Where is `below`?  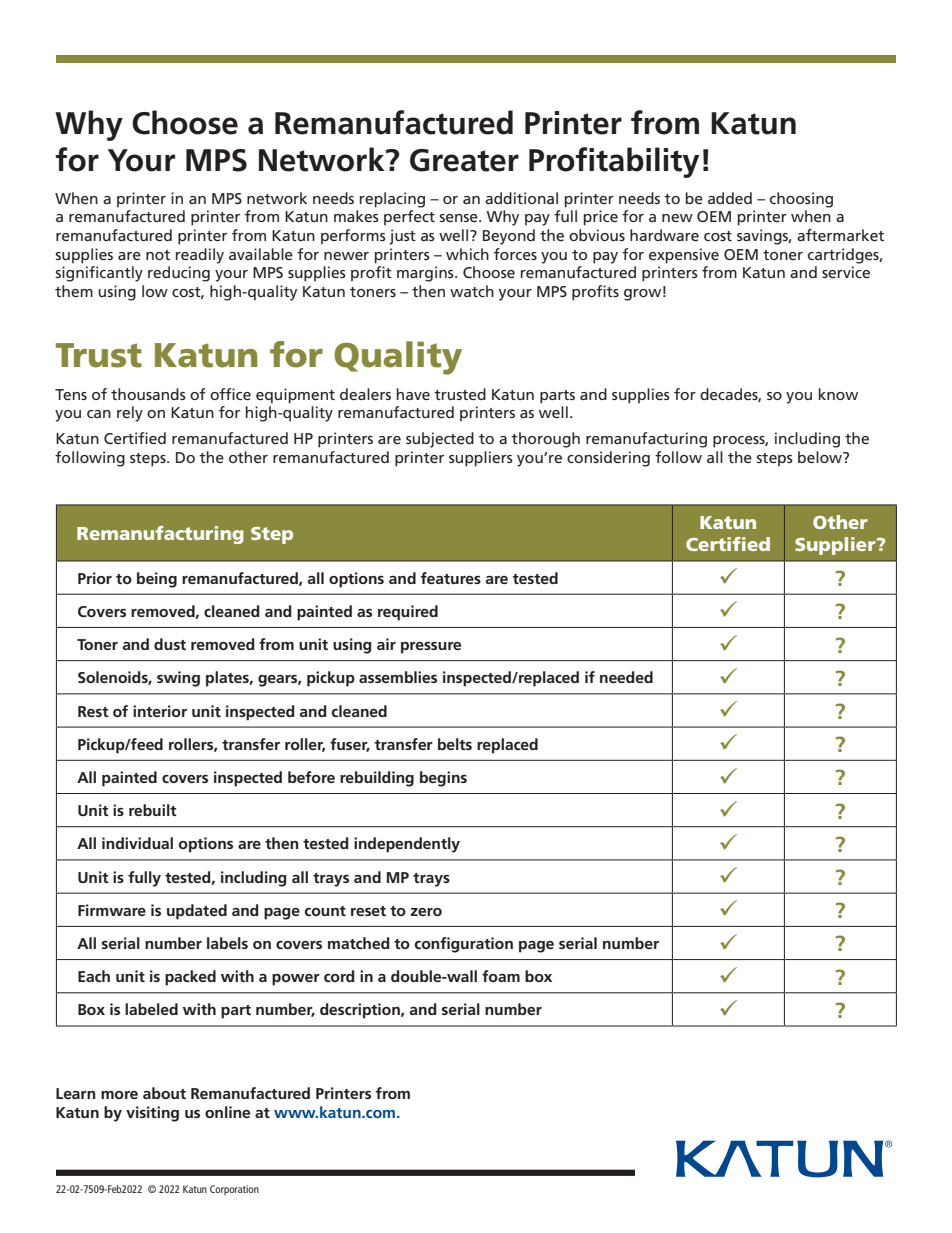 below is located at coordinates (821, 457).
